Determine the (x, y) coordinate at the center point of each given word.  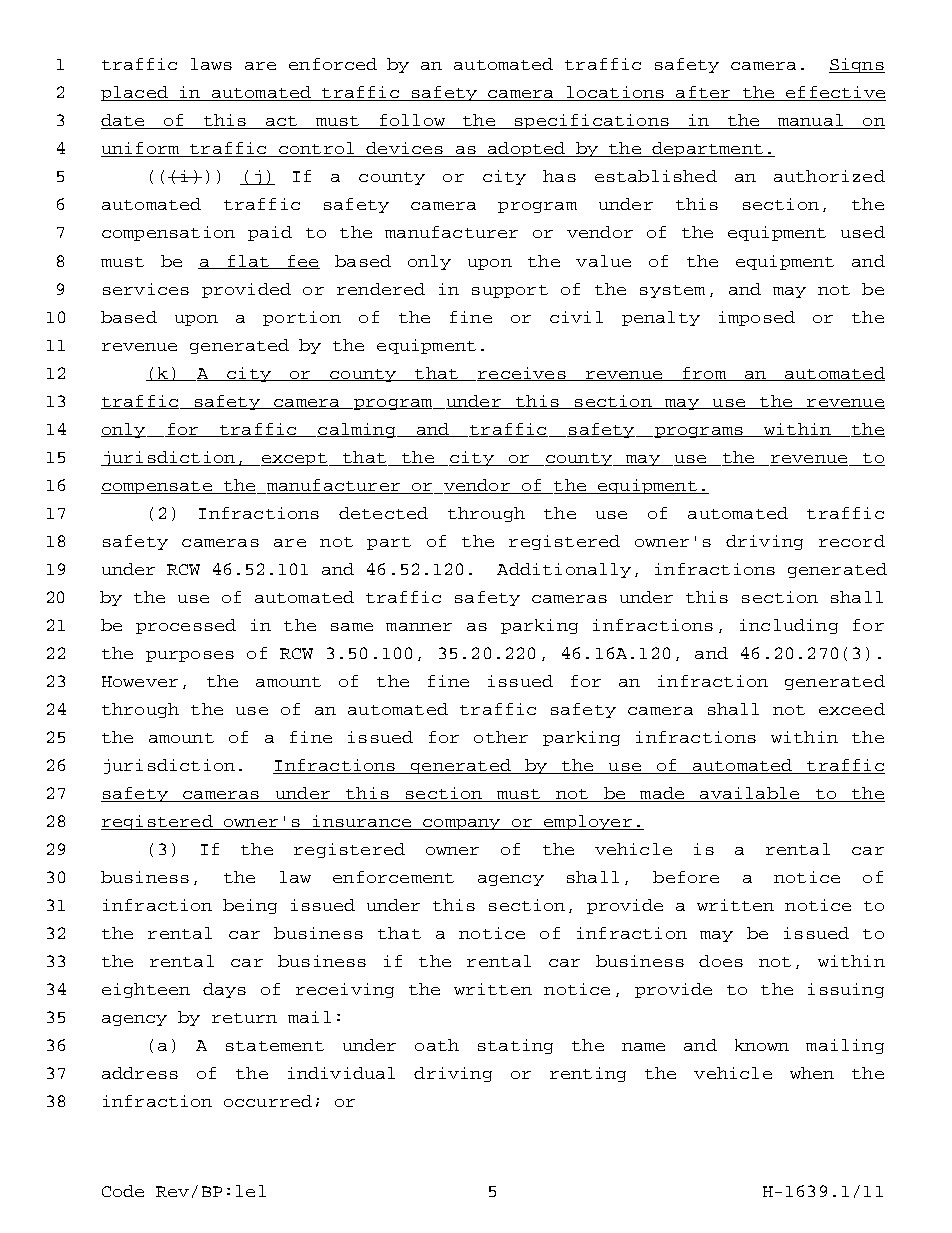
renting (588, 1074)
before (686, 877)
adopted (527, 149)
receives (522, 374)
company (462, 824)
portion (302, 318)
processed (186, 626)
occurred (268, 1101)
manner (419, 627)
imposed (757, 318)
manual (810, 121)
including (789, 626)
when (812, 1073)
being (250, 906)
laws (211, 64)
